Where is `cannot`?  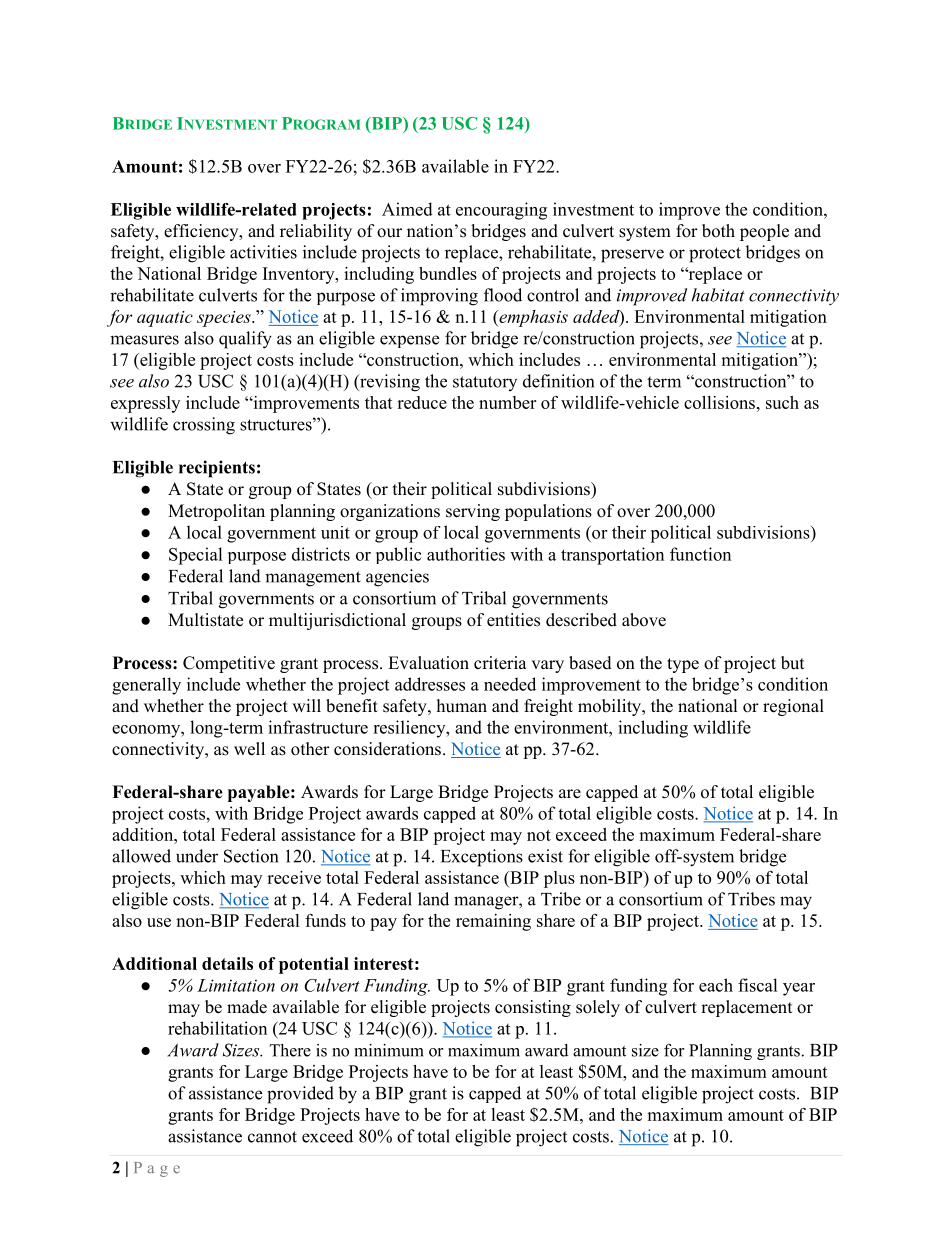 cannot is located at coordinates (272, 1137).
